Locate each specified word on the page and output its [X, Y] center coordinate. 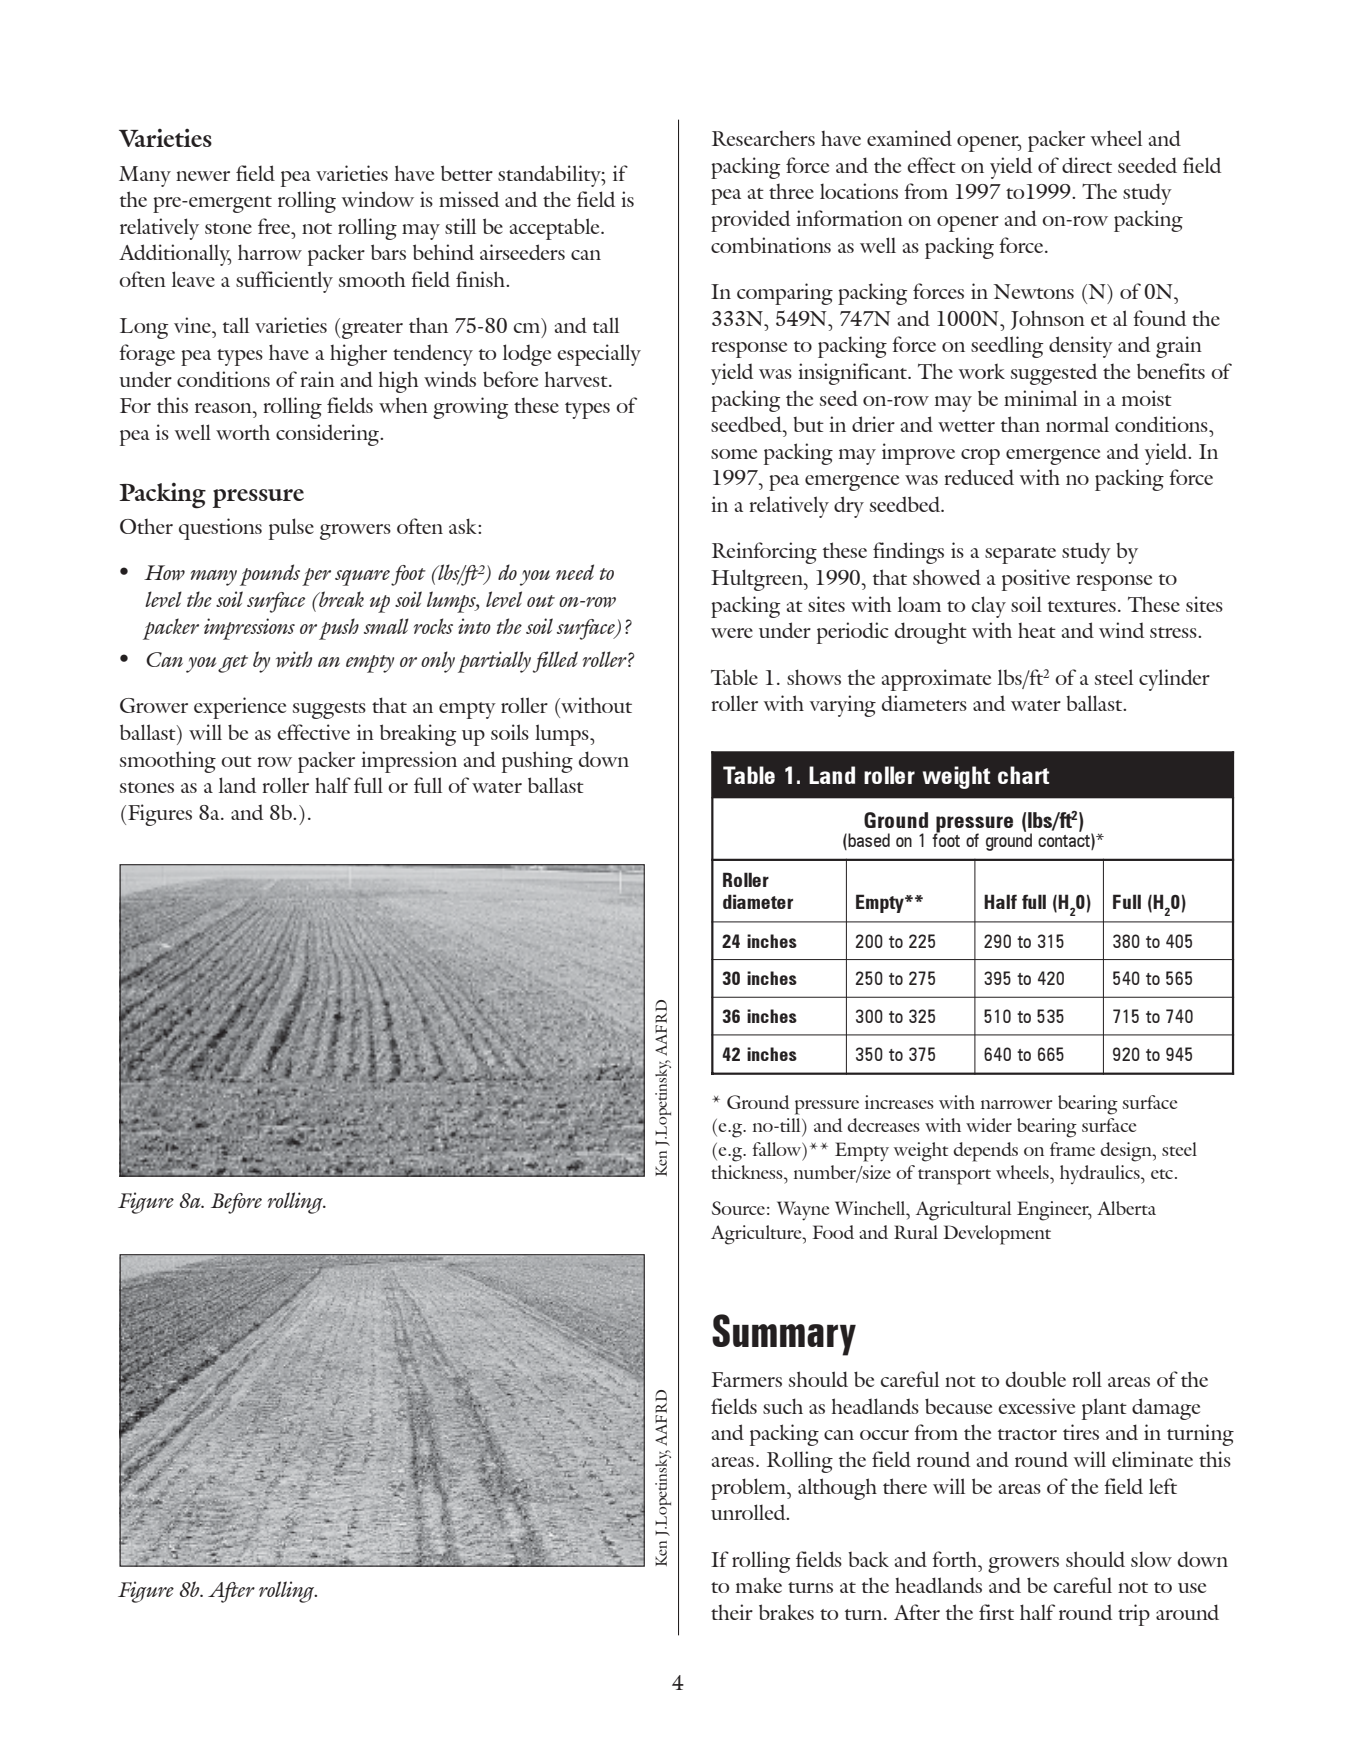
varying [843, 706]
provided [750, 221]
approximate [936, 680]
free [275, 226]
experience [240, 708]
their [732, 1612]
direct [1087, 165]
